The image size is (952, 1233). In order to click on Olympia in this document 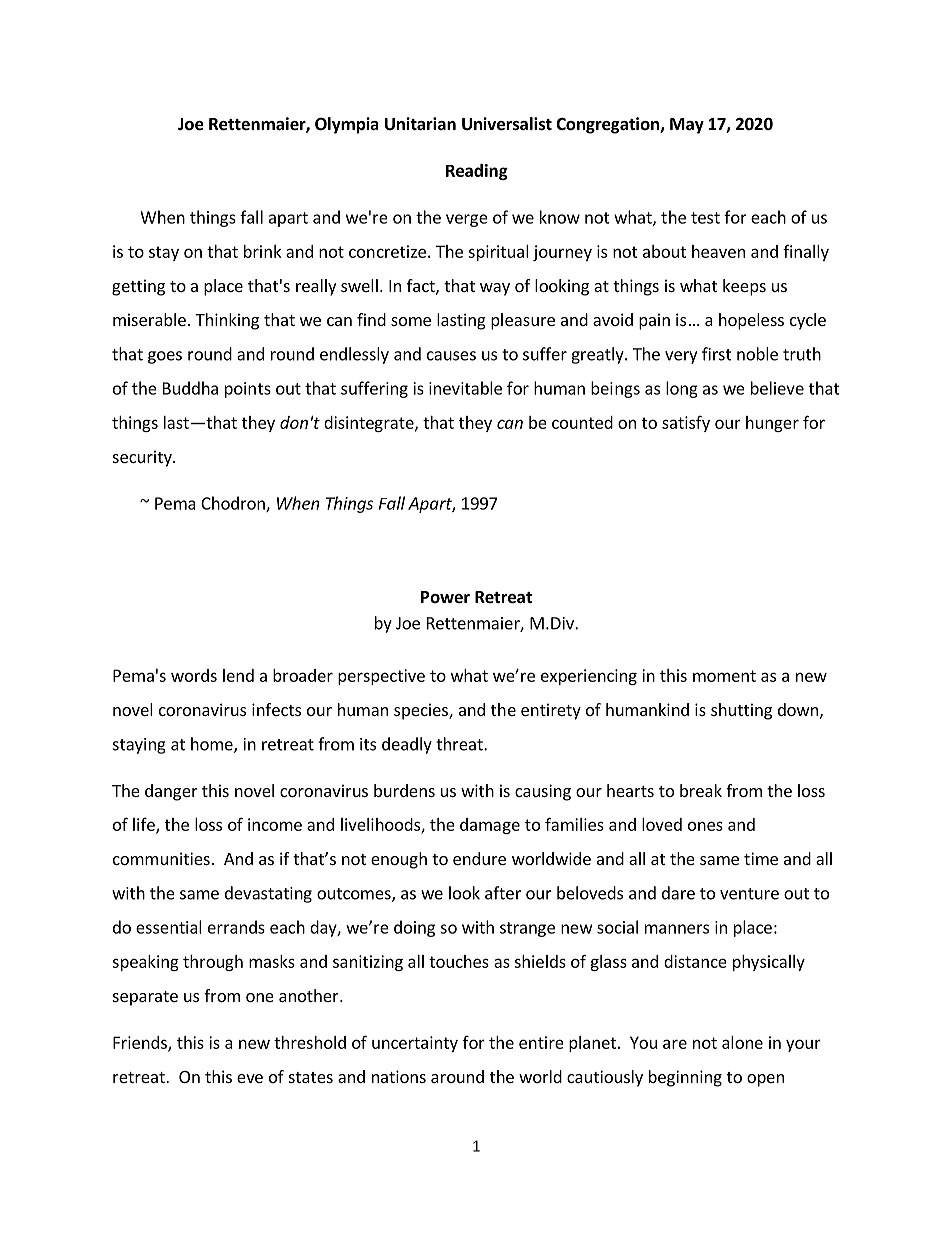, I will do `click(347, 125)`.
